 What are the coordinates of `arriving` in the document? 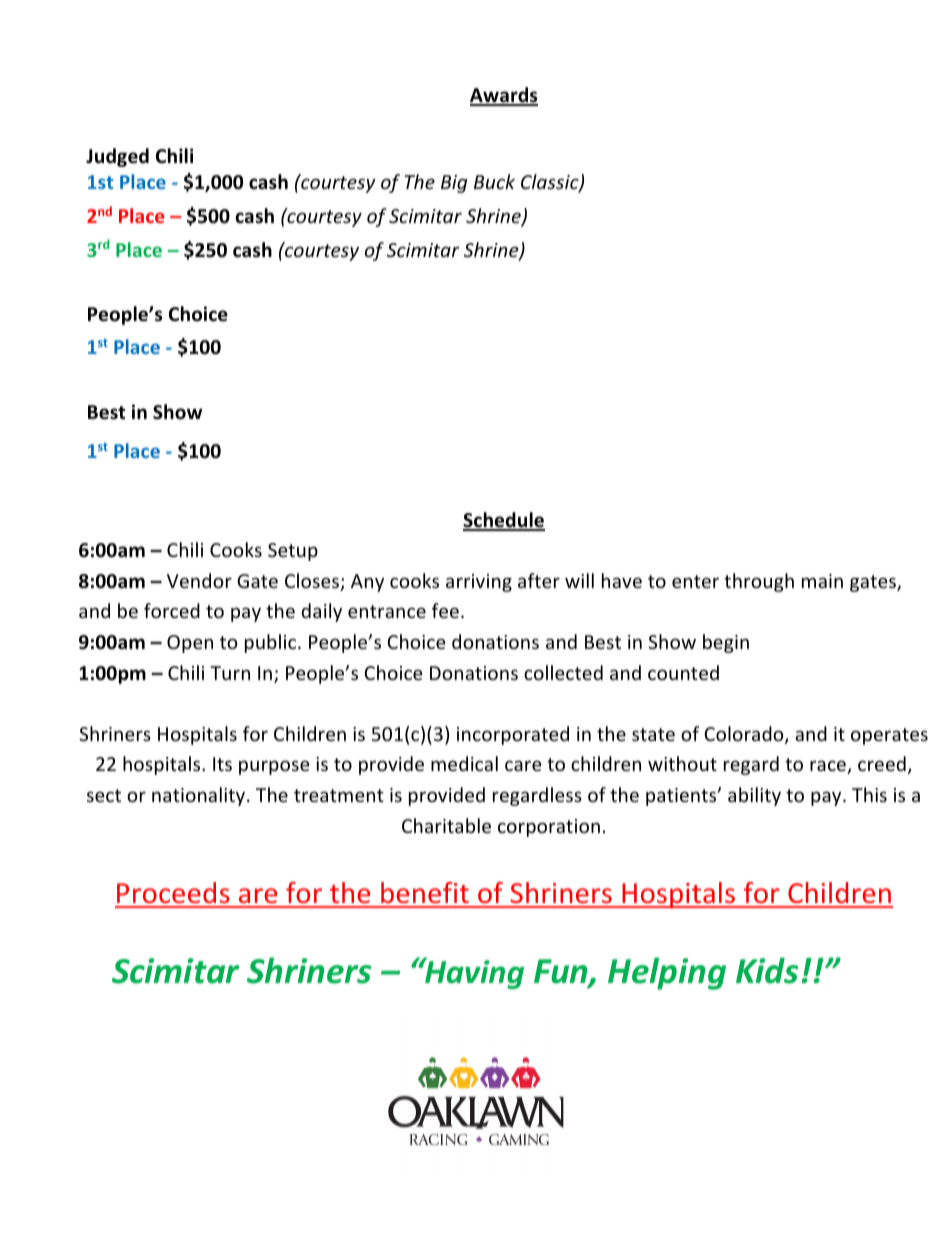 It's located at (479, 583).
